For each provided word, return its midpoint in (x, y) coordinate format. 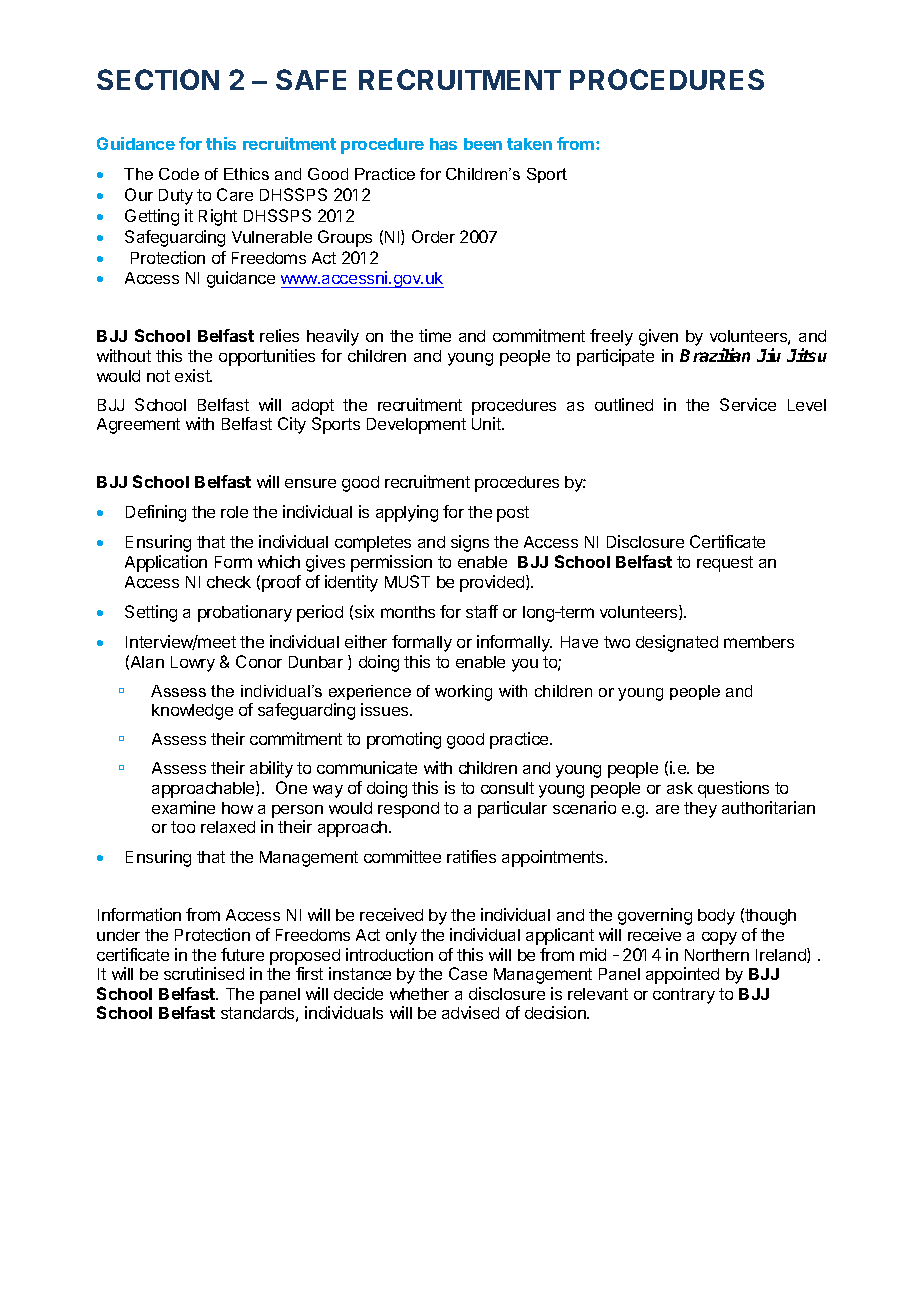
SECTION (158, 79)
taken (529, 144)
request (725, 564)
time (435, 335)
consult (507, 788)
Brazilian (715, 355)
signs (470, 543)
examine (183, 807)
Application (166, 563)
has (443, 144)
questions (733, 789)
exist (193, 375)
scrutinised (204, 973)
